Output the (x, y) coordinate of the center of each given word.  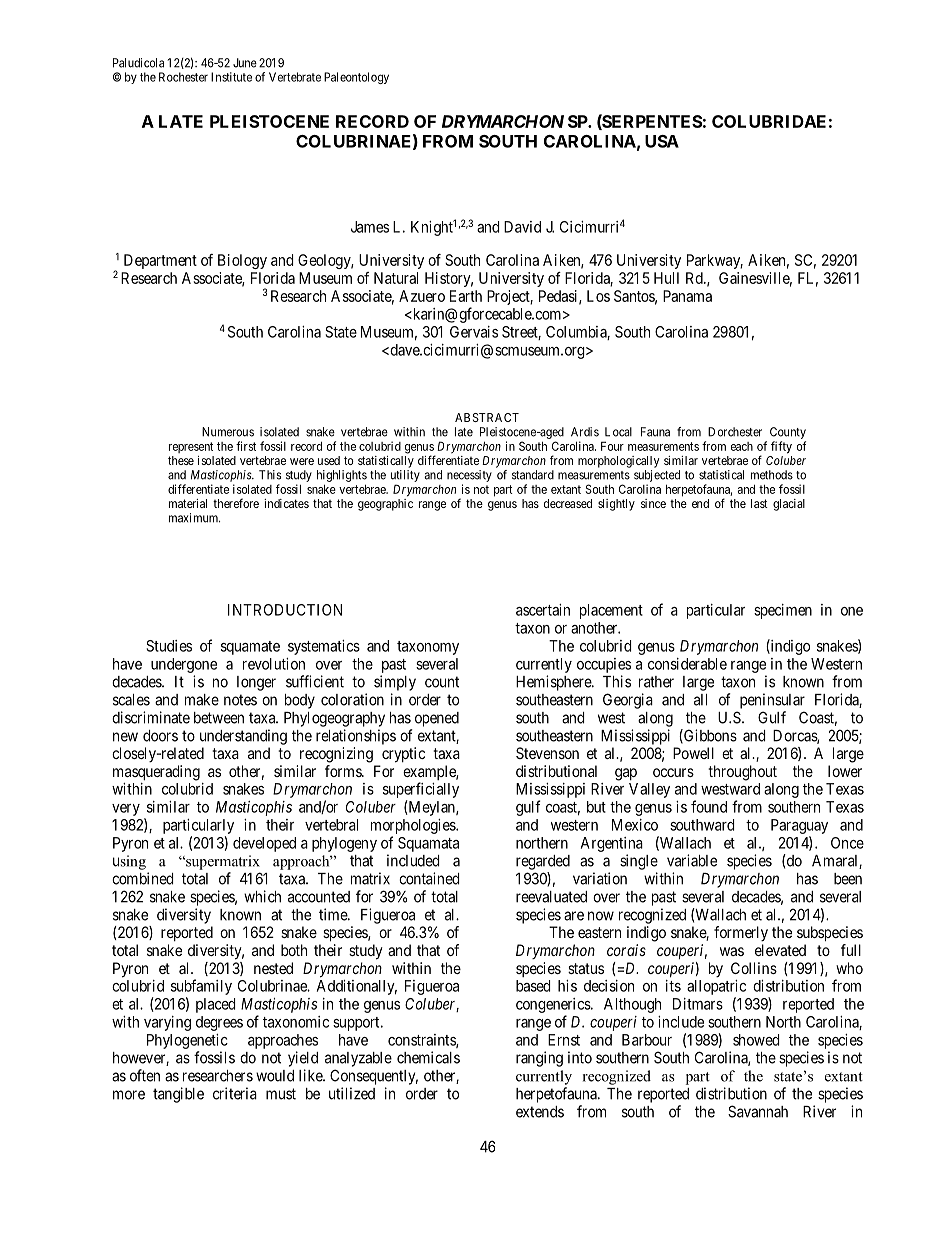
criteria (235, 1093)
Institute (231, 77)
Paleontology (356, 78)
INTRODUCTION (285, 610)
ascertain (543, 610)
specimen (783, 611)
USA (662, 141)
